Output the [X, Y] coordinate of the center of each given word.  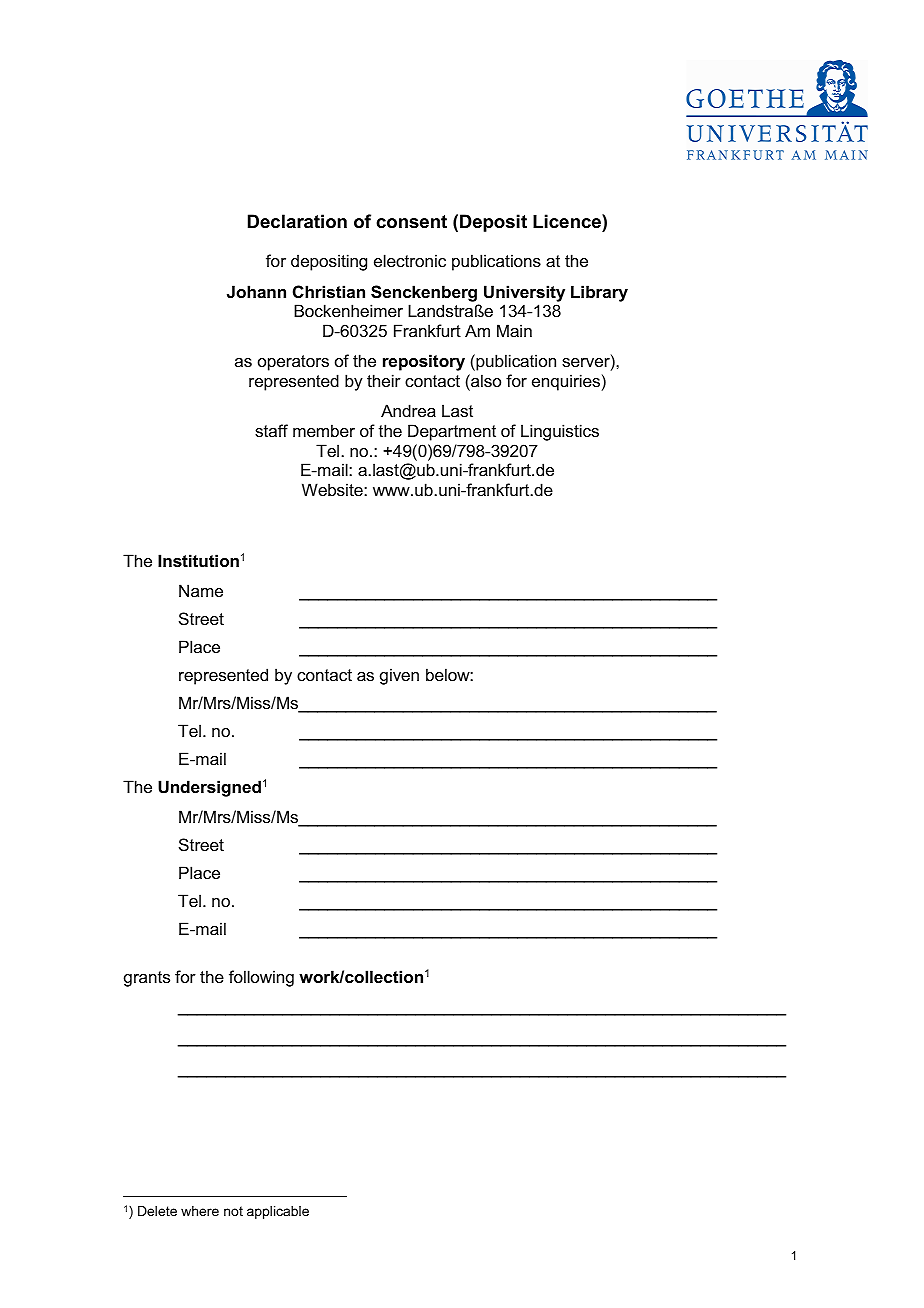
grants [147, 979]
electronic [410, 260]
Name [201, 590]
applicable [278, 1212]
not [233, 1211]
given [399, 676]
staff [271, 430]
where [200, 1211]
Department [452, 432]
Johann [256, 291]
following [261, 978]
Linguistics [560, 432]
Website [333, 489]
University [524, 293]
